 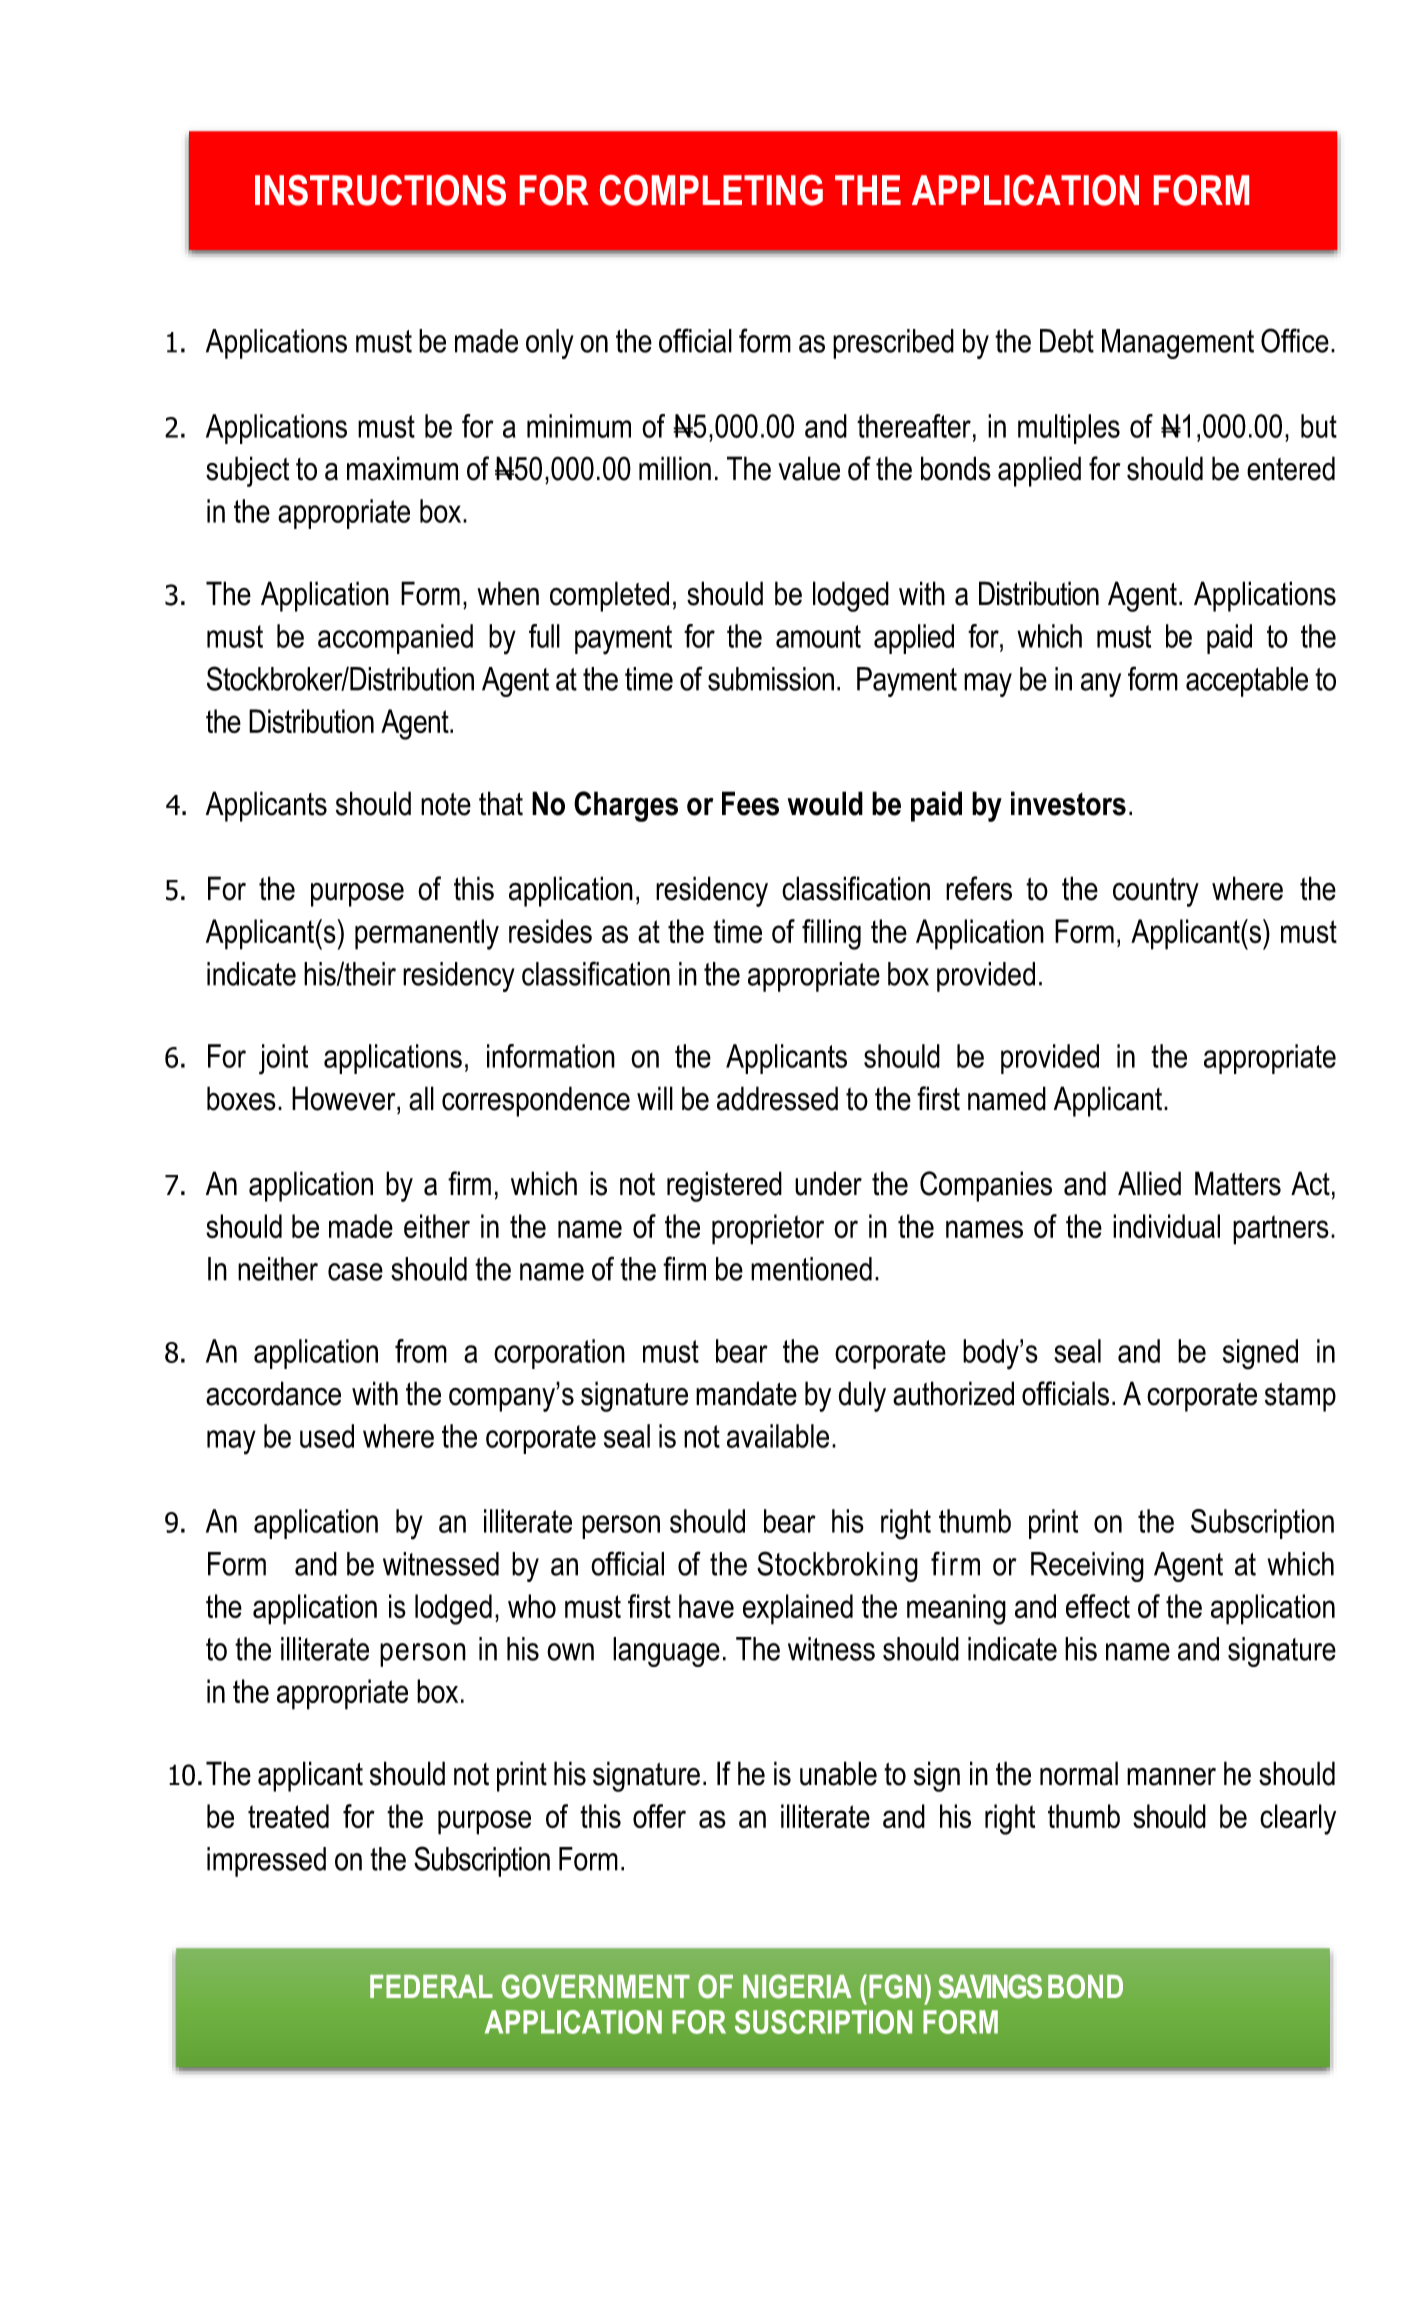 What do you see at coordinates (711, 190) in the screenshot?
I see `COMPLETING` at bounding box center [711, 190].
